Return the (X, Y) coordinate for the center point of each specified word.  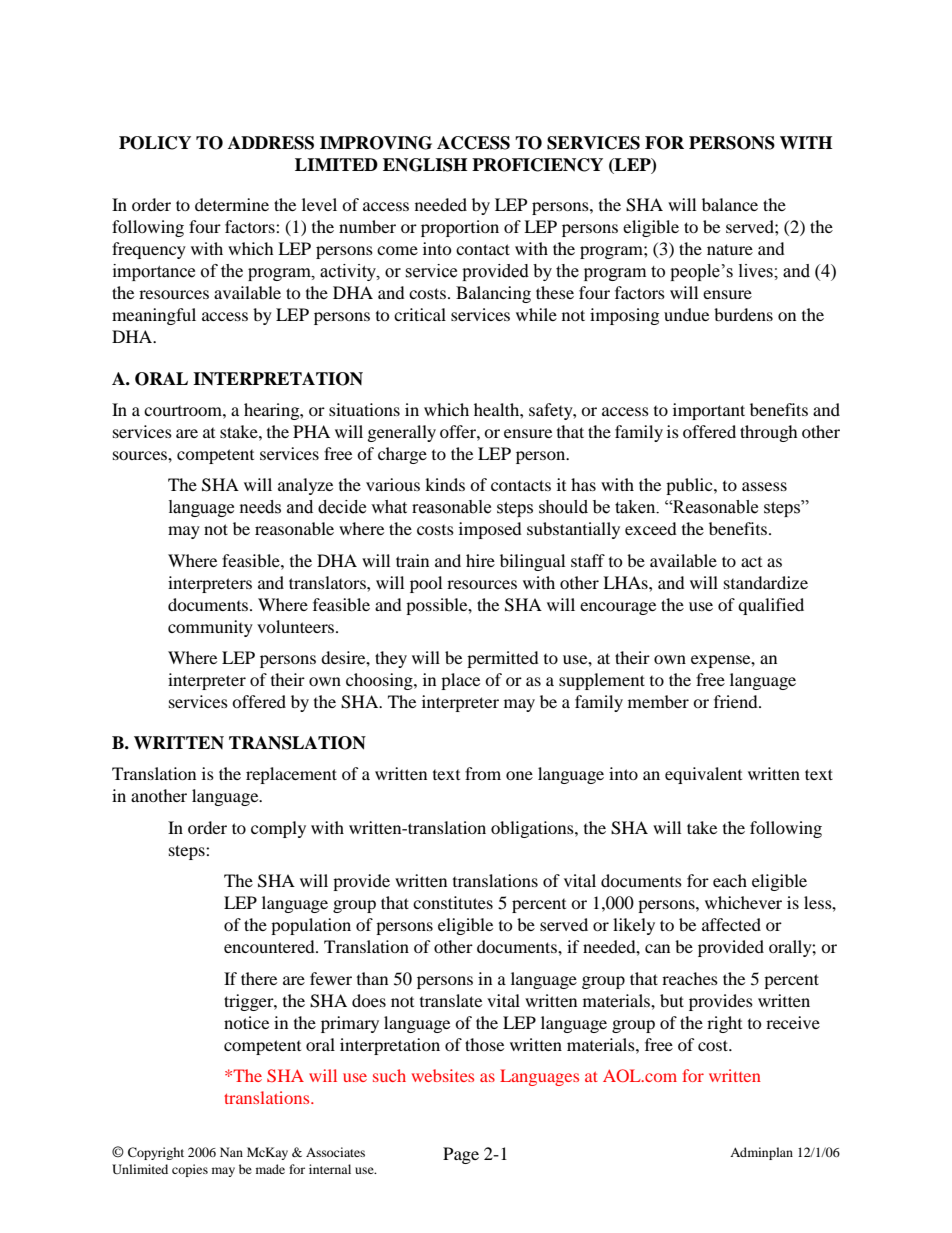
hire (480, 560)
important (709, 411)
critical (420, 314)
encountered (270, 946)
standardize (766, 582)
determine (232, 204)
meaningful (154, 316)
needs (260, 507)
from (483, 773)
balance (730, 204)
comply (278, 829)
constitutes (453, 902)
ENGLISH (425, 165)
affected (731, 924)
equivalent (703, 775)
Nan (231, 1152)
